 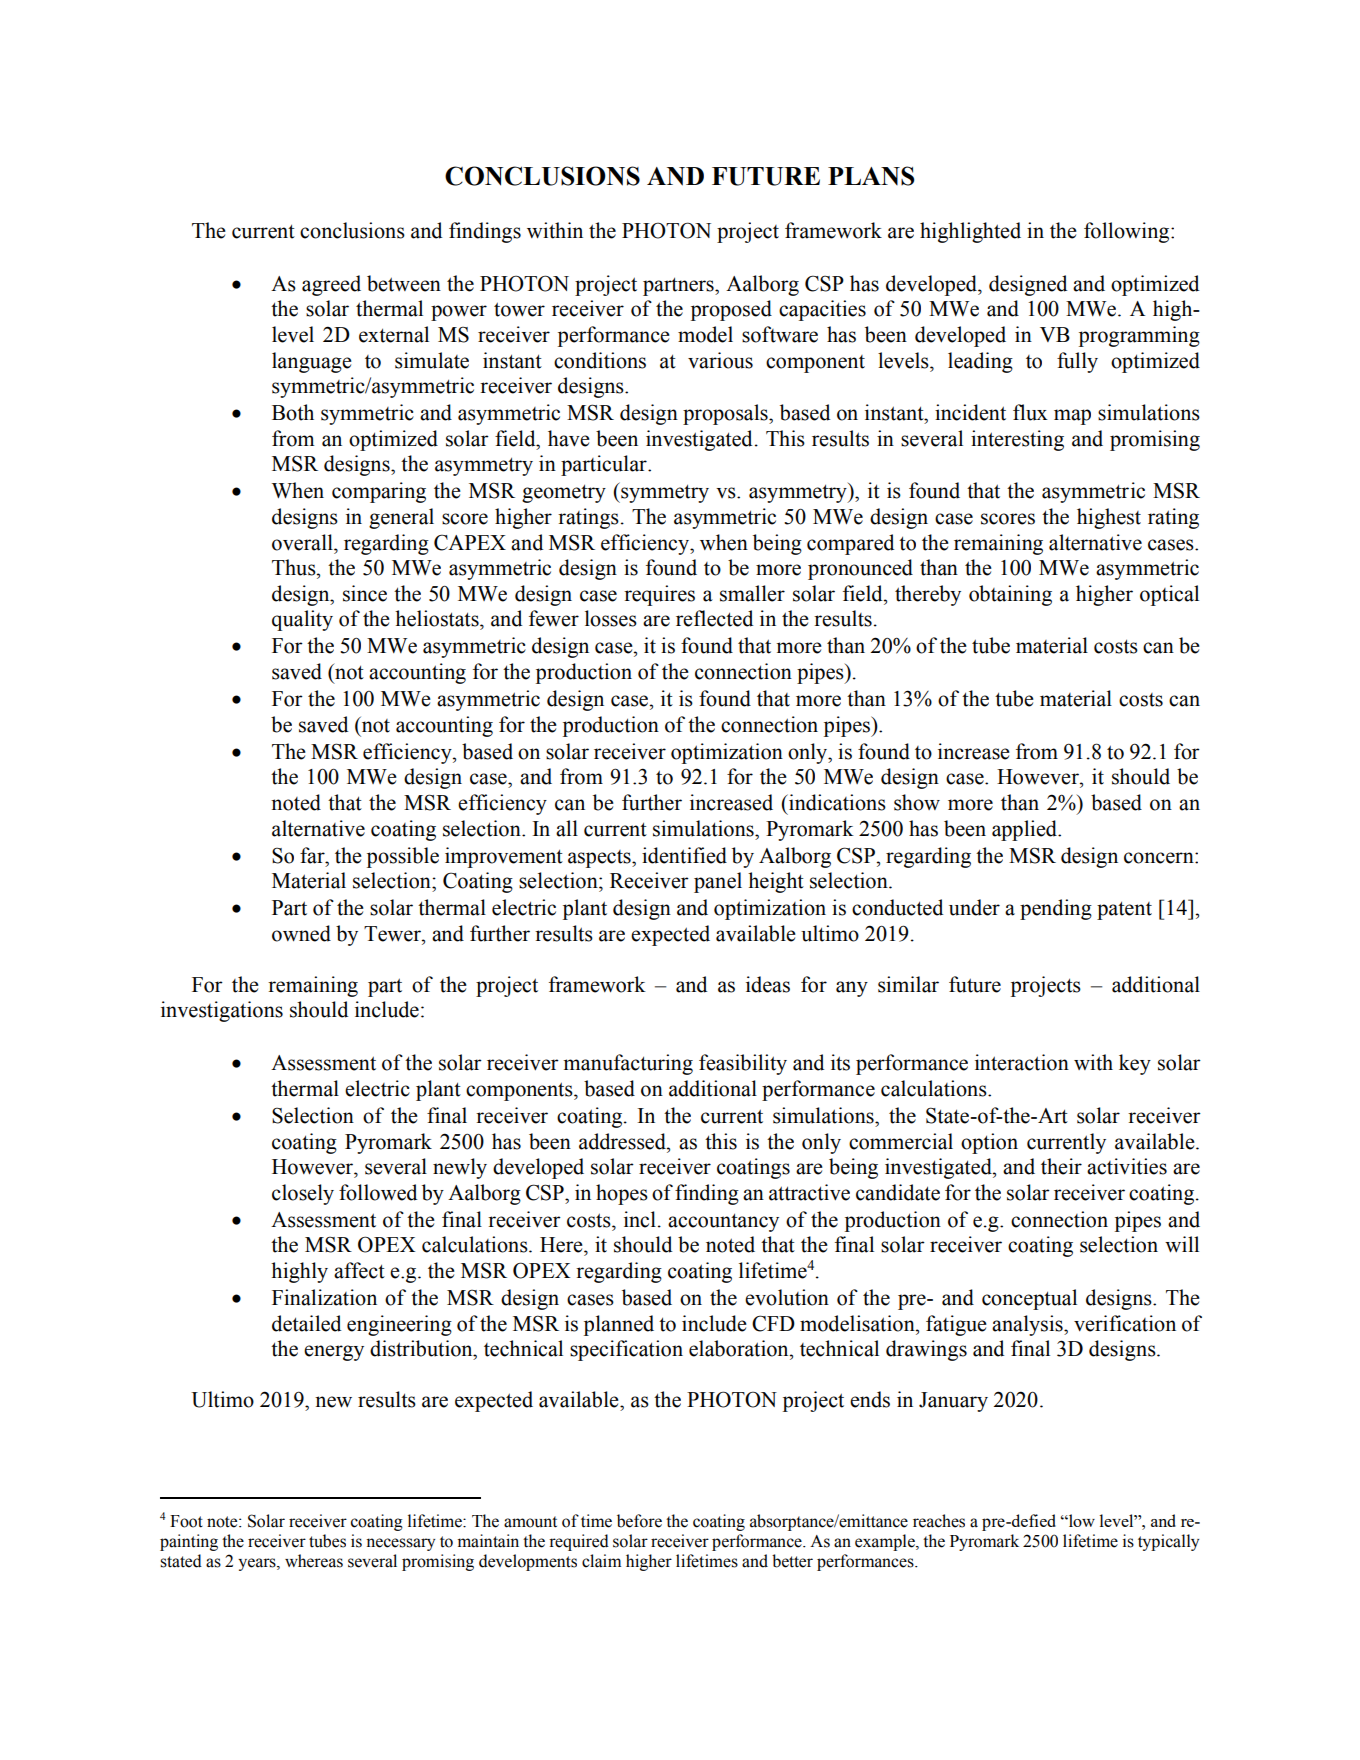 I want to click on identified, so click(x=684, y=855).
